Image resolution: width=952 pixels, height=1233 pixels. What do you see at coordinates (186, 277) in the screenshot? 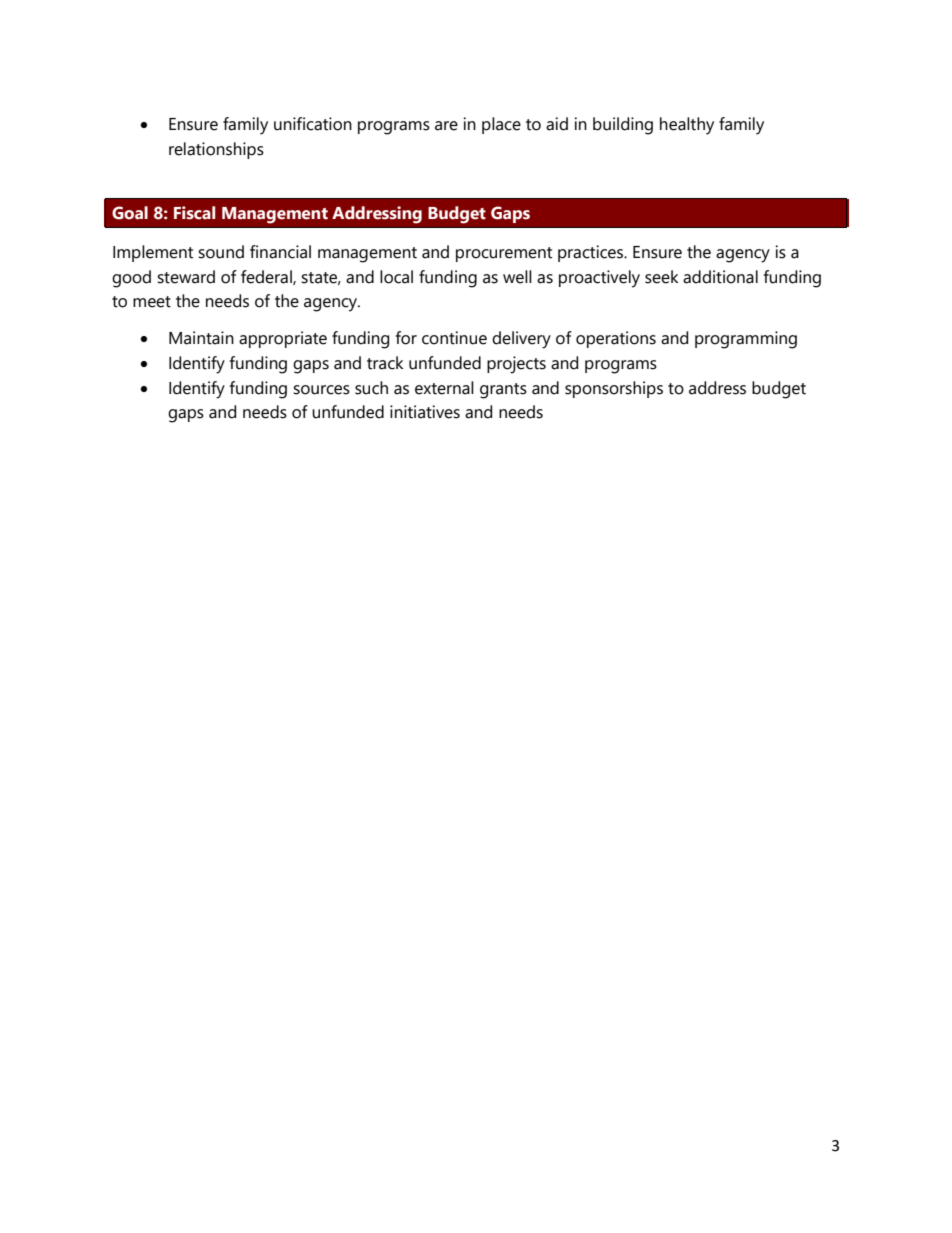
I see `steward` at bounding box center [186, 277].
